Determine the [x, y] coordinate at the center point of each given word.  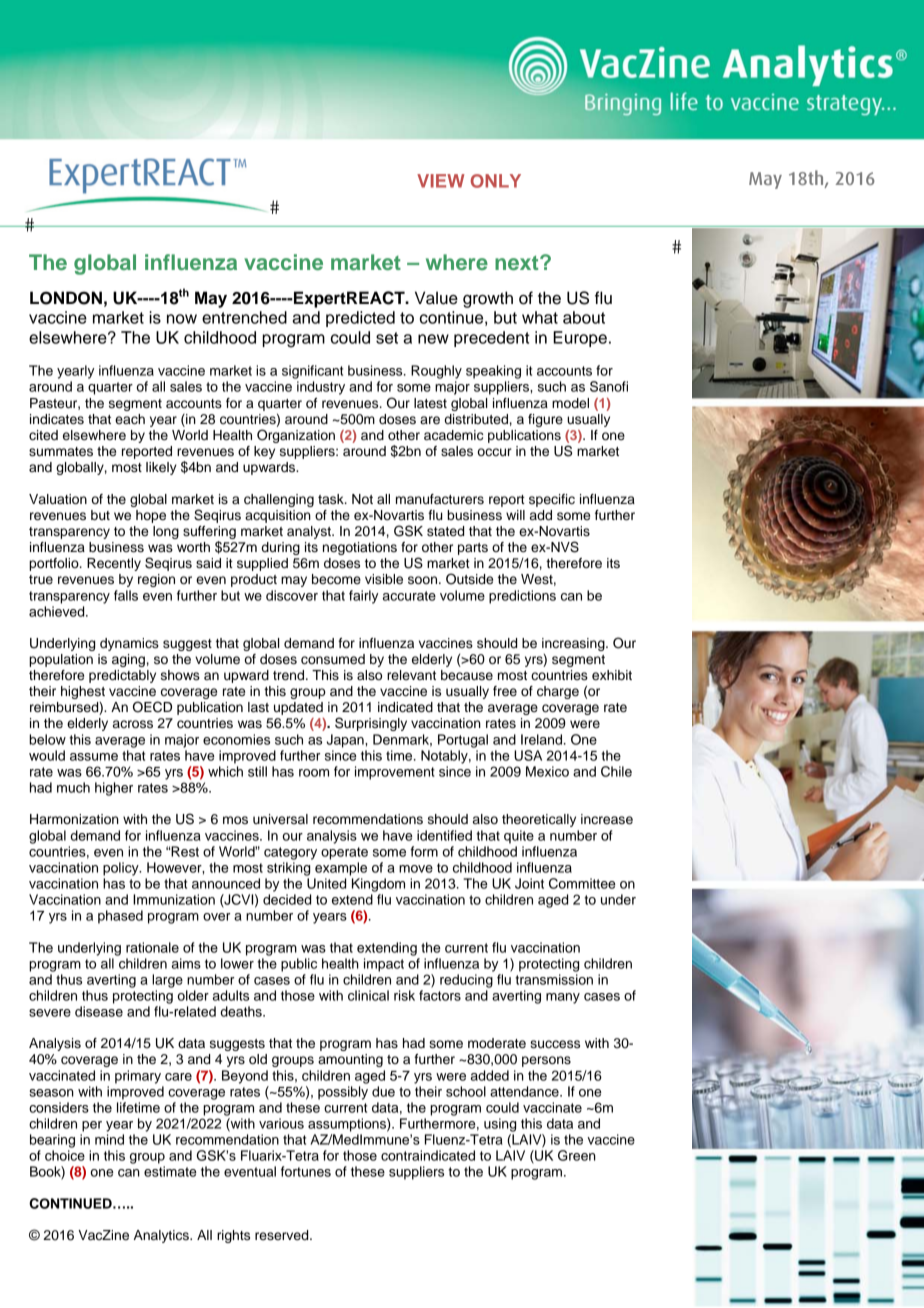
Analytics [162, 1236]
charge [558, 692]
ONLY [496, 181]
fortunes [306, 1171]
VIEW [441, 181]
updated [298, 708]
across [133, 724]
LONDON [66, 298]
